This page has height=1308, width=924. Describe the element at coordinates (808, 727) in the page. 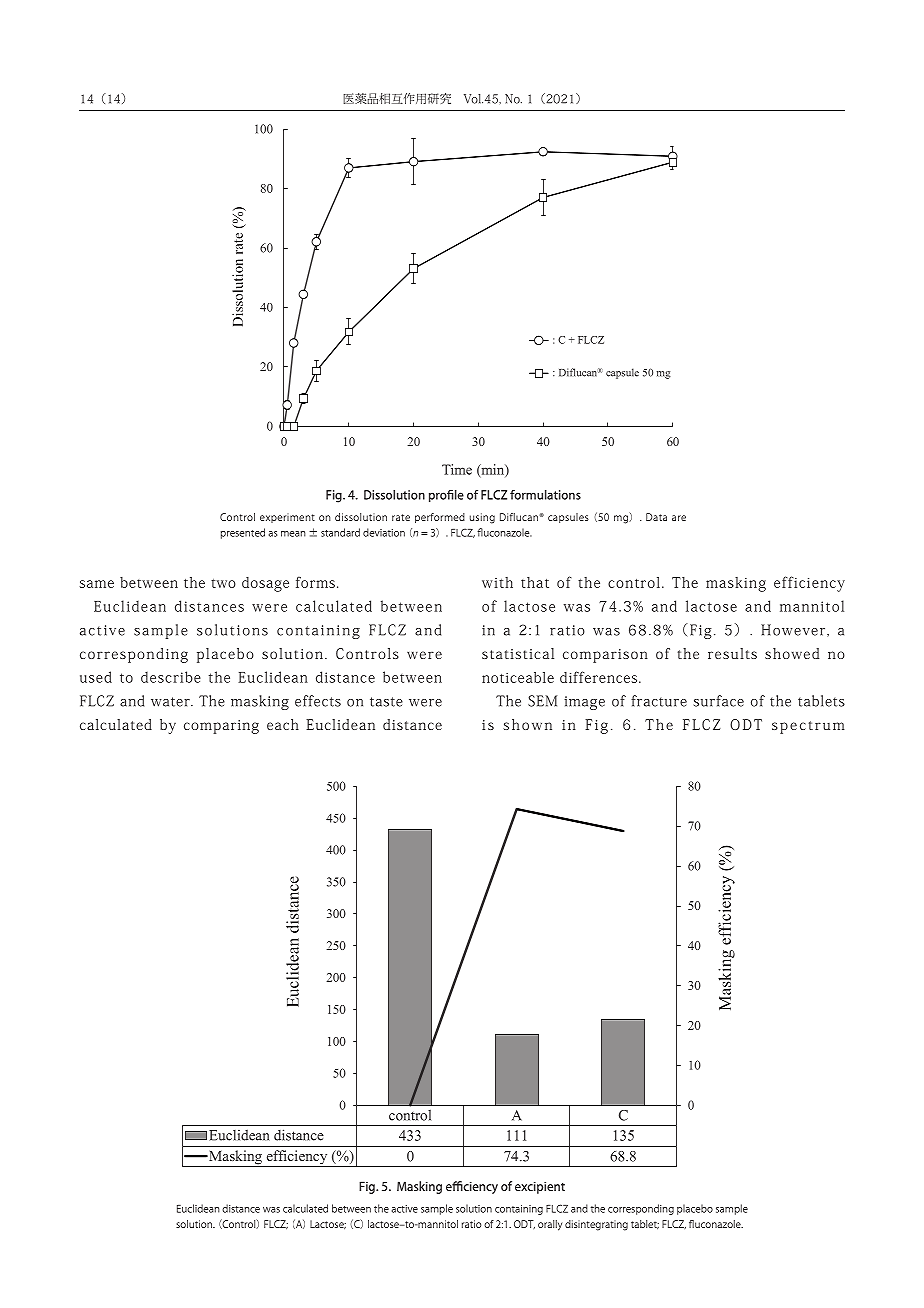

I see `spectrum` at that location.
